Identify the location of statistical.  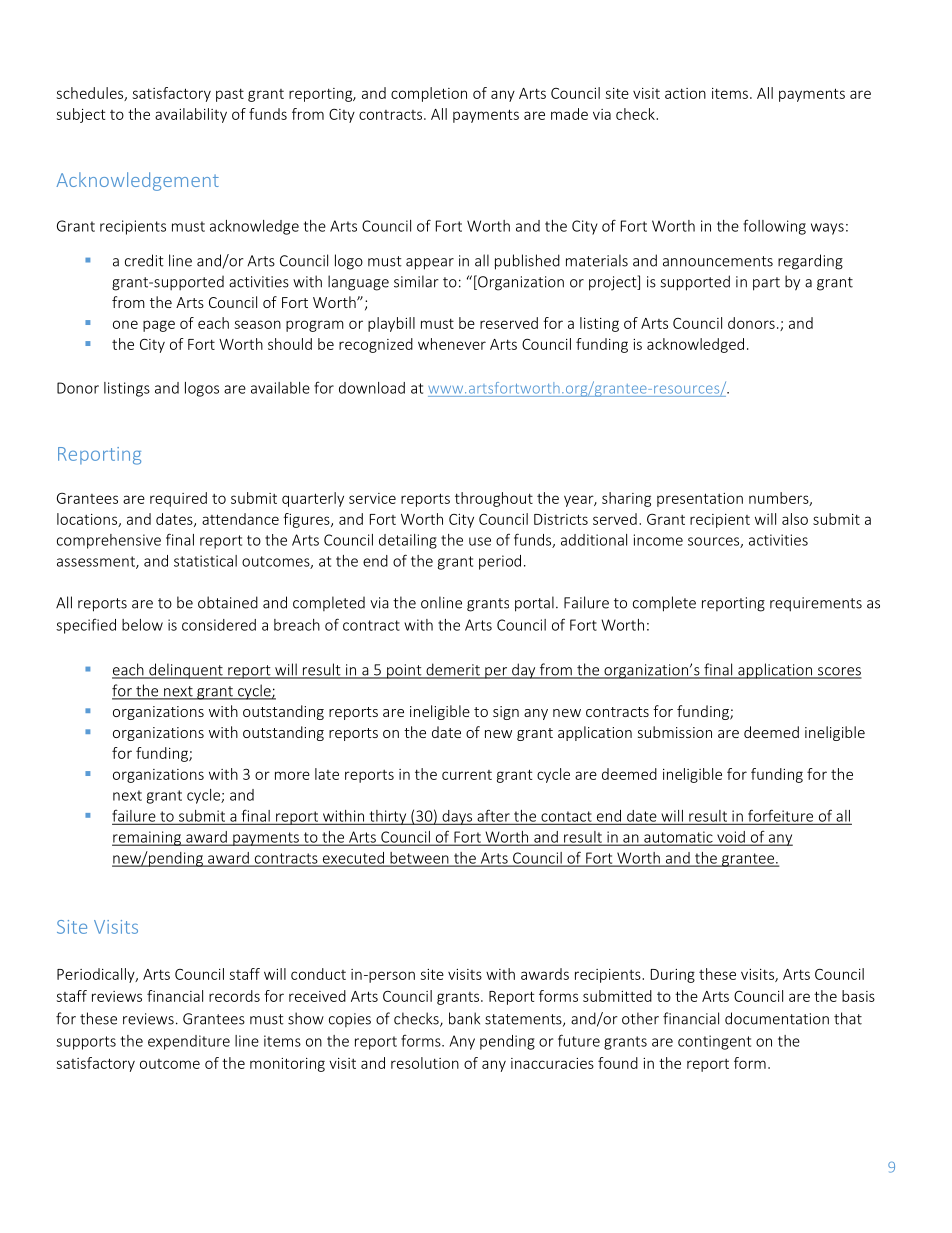
(205, 561).
